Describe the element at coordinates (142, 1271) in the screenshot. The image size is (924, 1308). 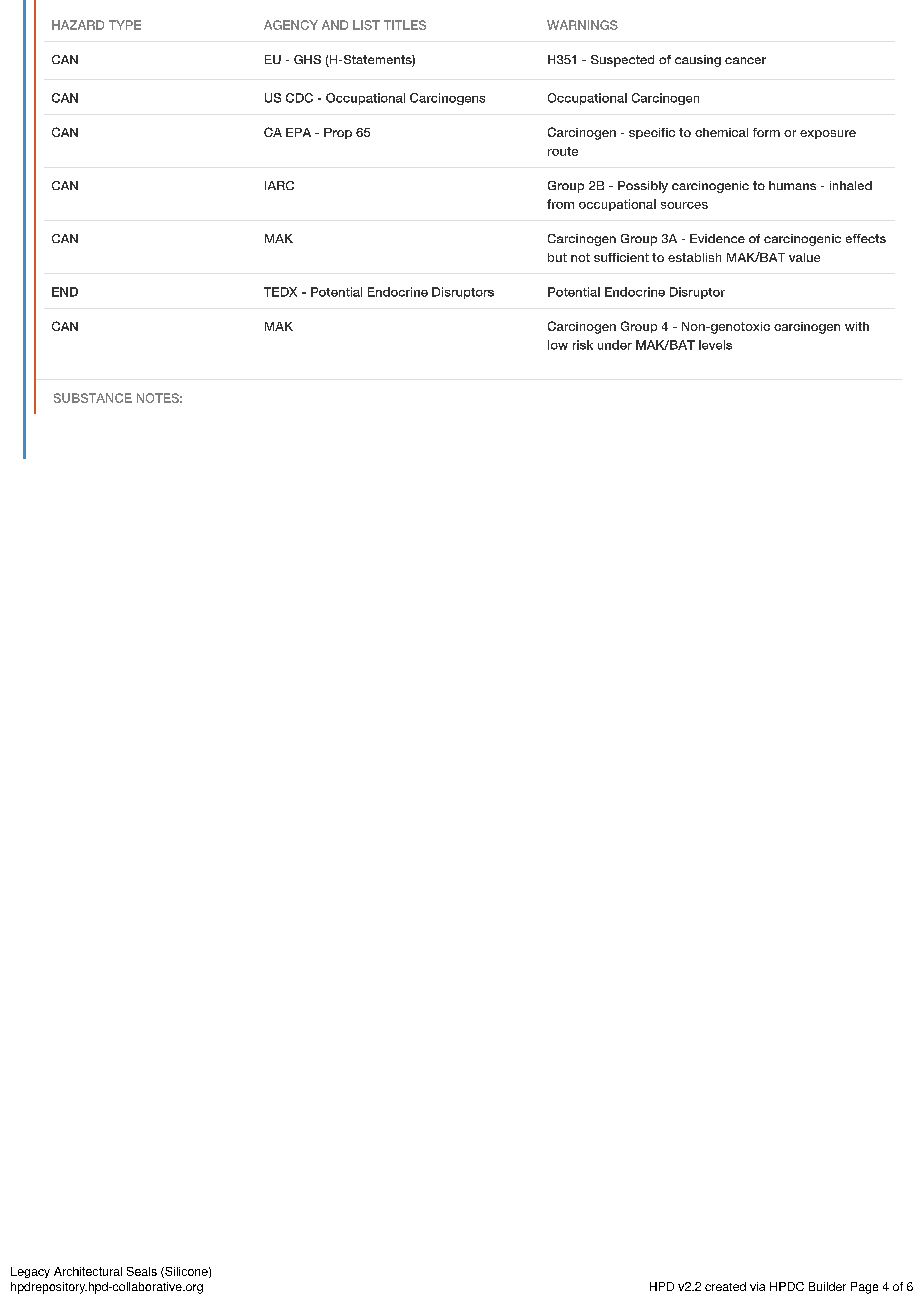
I see `Seals` at that location.
